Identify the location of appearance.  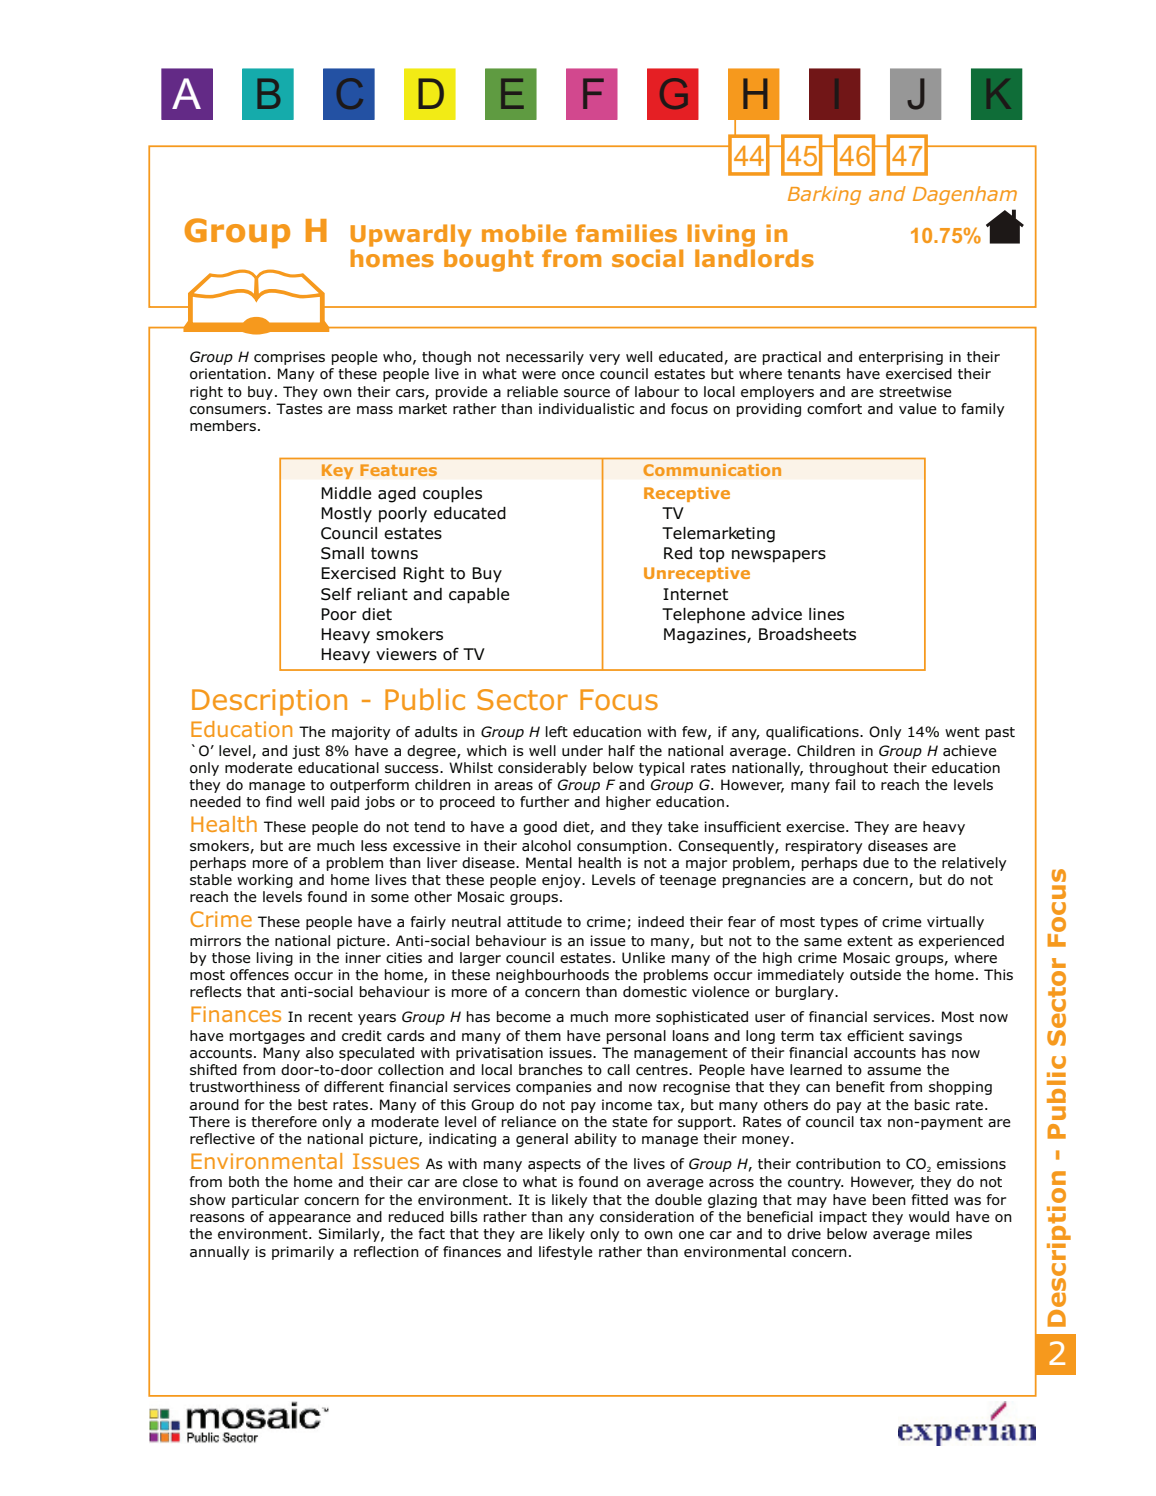
(310, 1219).
